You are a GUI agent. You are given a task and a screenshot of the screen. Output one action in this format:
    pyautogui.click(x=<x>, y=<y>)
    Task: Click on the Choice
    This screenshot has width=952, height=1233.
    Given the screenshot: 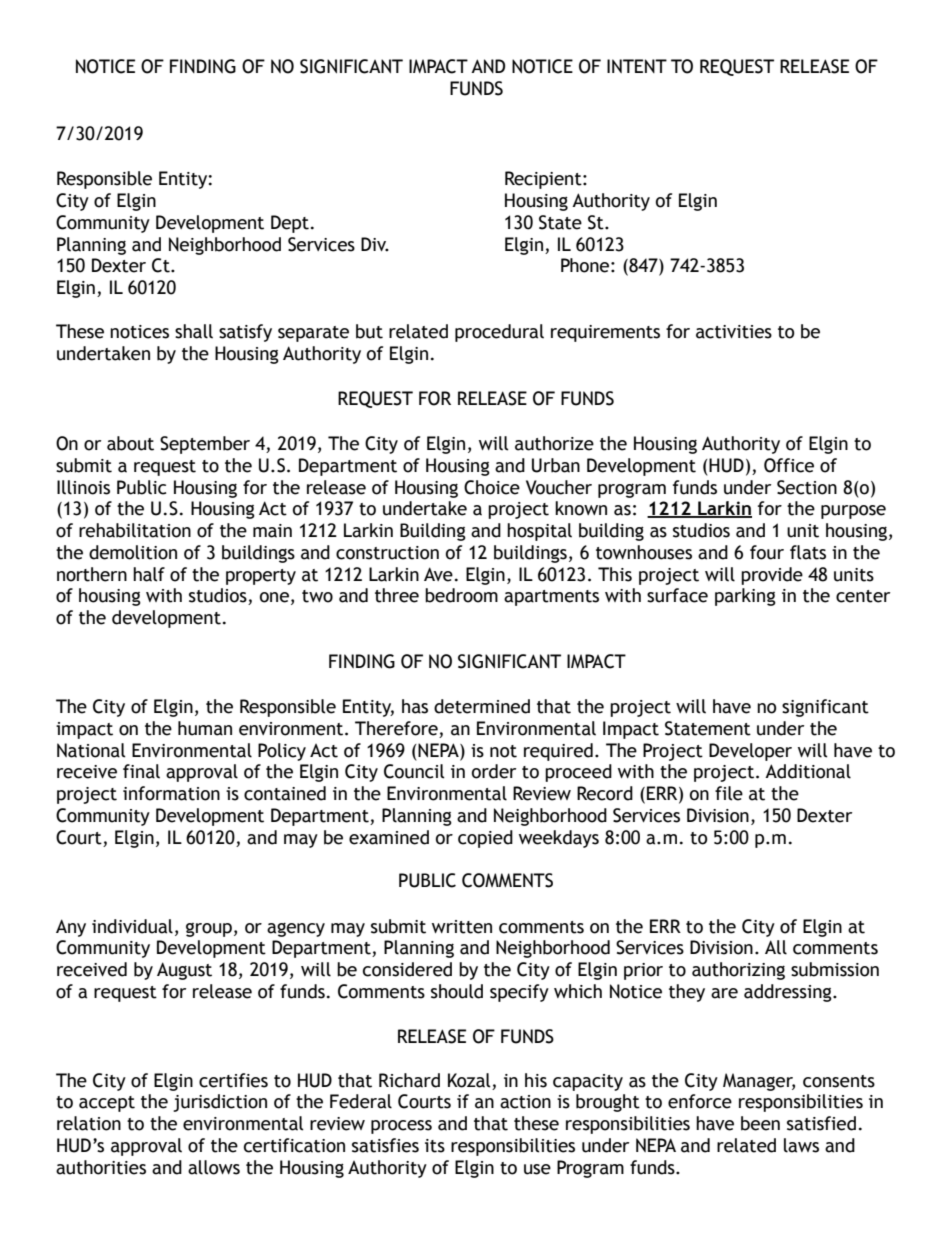 What is the action you would take?
    pyautogui.click(x=492, y=487)
